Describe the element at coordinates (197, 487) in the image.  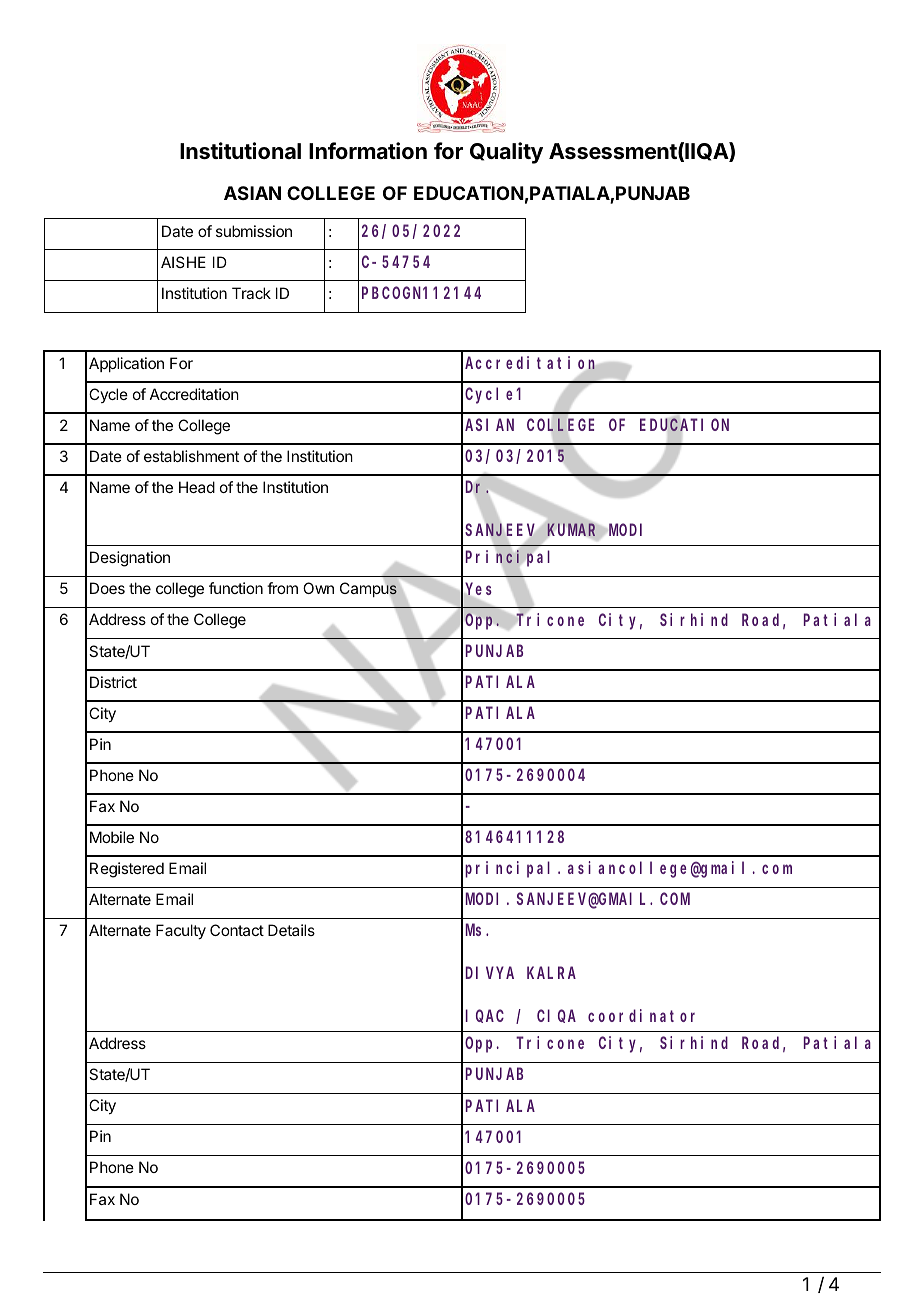
I see `Head` at that location.
